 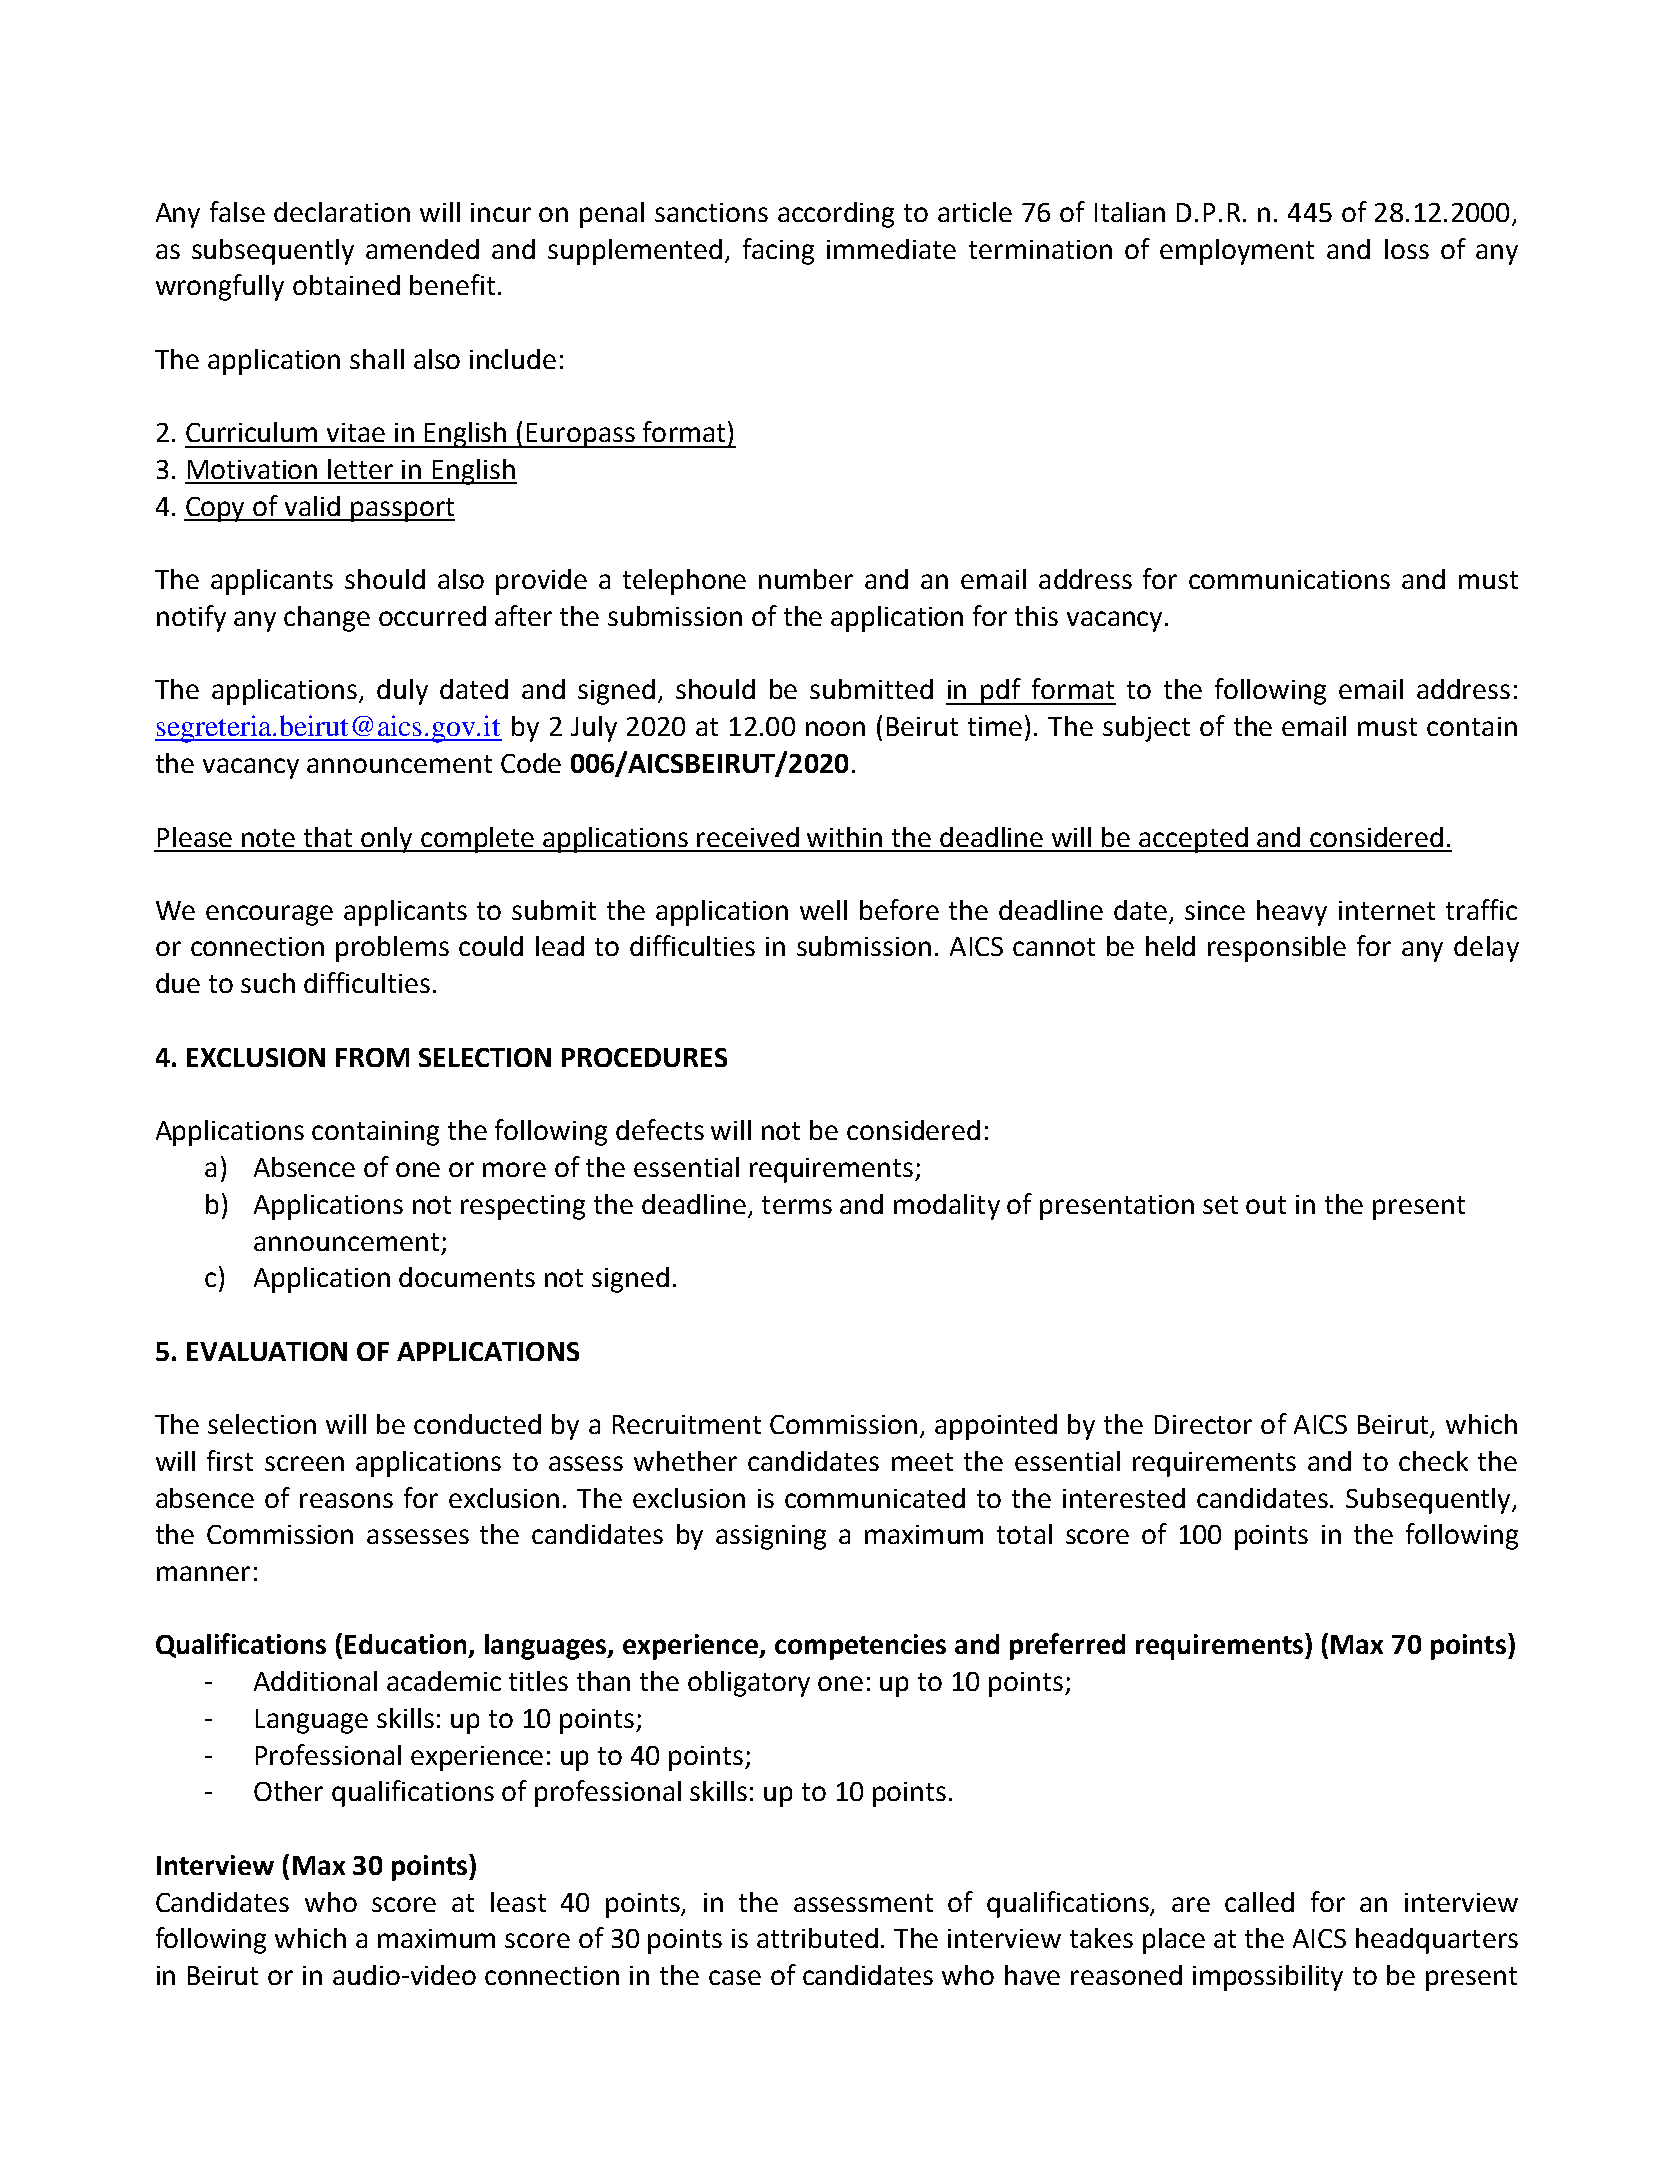 What do you see at coordinates (1407, 249) in the screenshot?
I see `loss` at bounding box center [1407, 249].
